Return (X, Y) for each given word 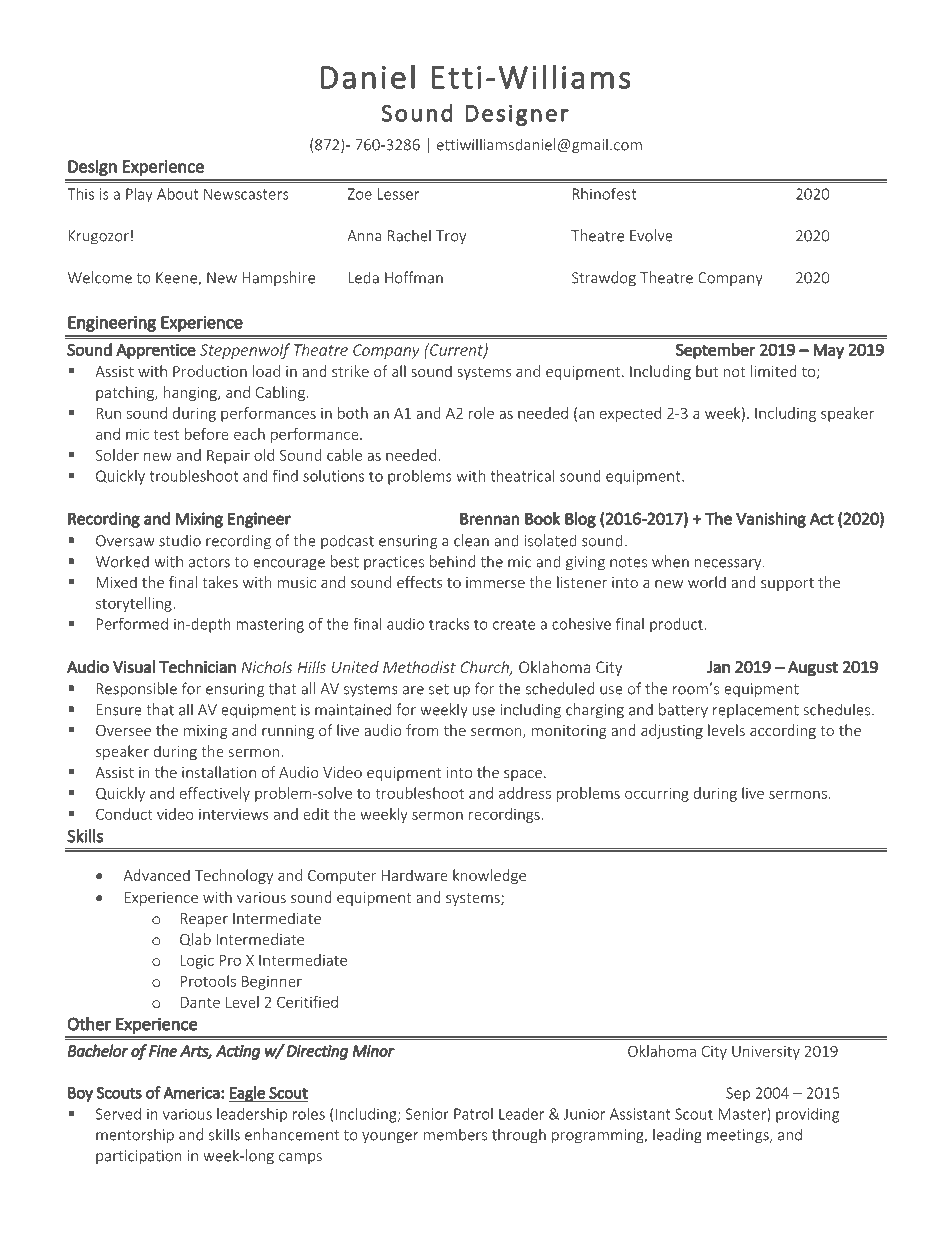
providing (807, 1115)
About (177, 194)
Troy (451, 237)
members (455, 1134)
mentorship (135, 1136)
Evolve (651, 235)
